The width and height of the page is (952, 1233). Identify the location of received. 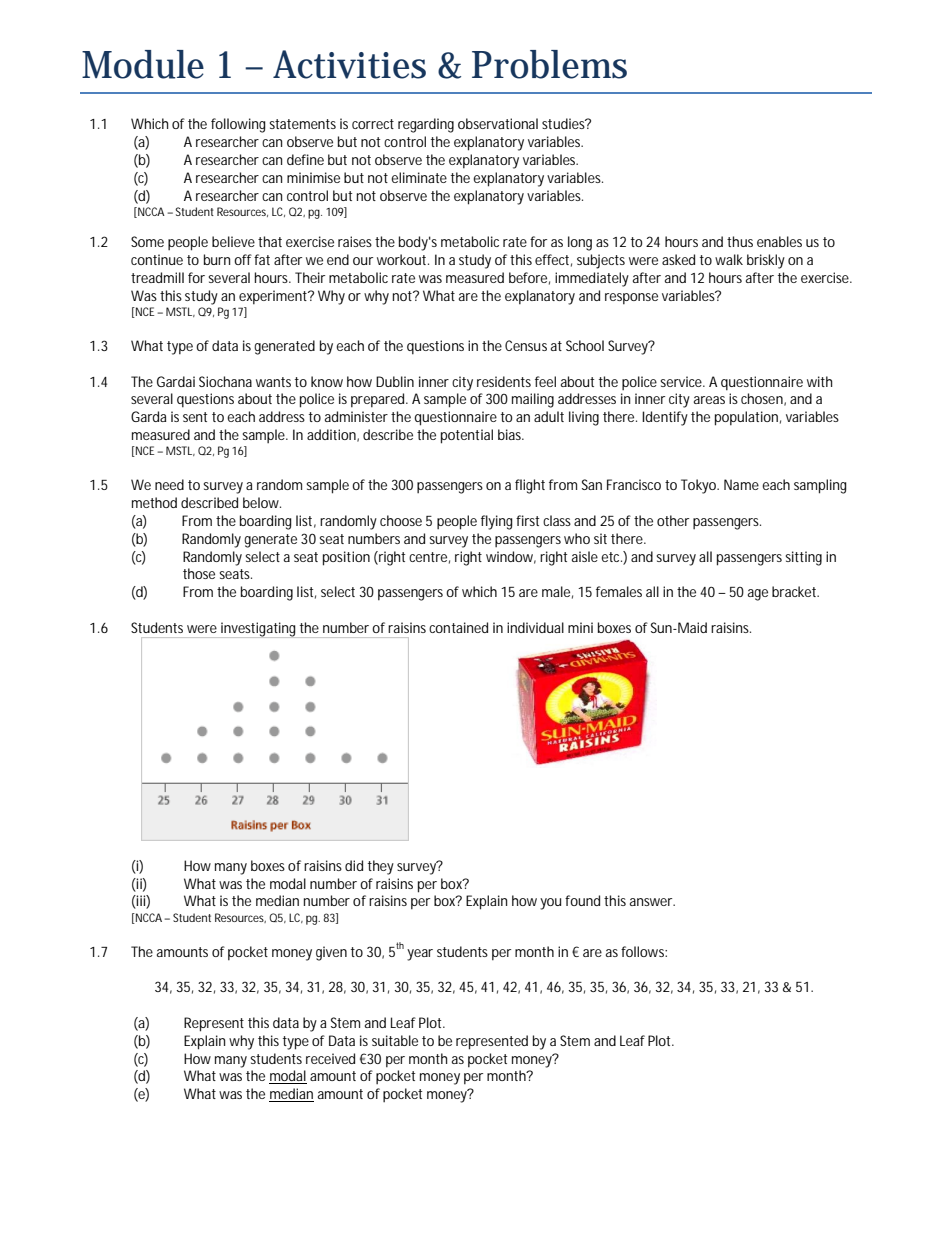
(330, 1058).
